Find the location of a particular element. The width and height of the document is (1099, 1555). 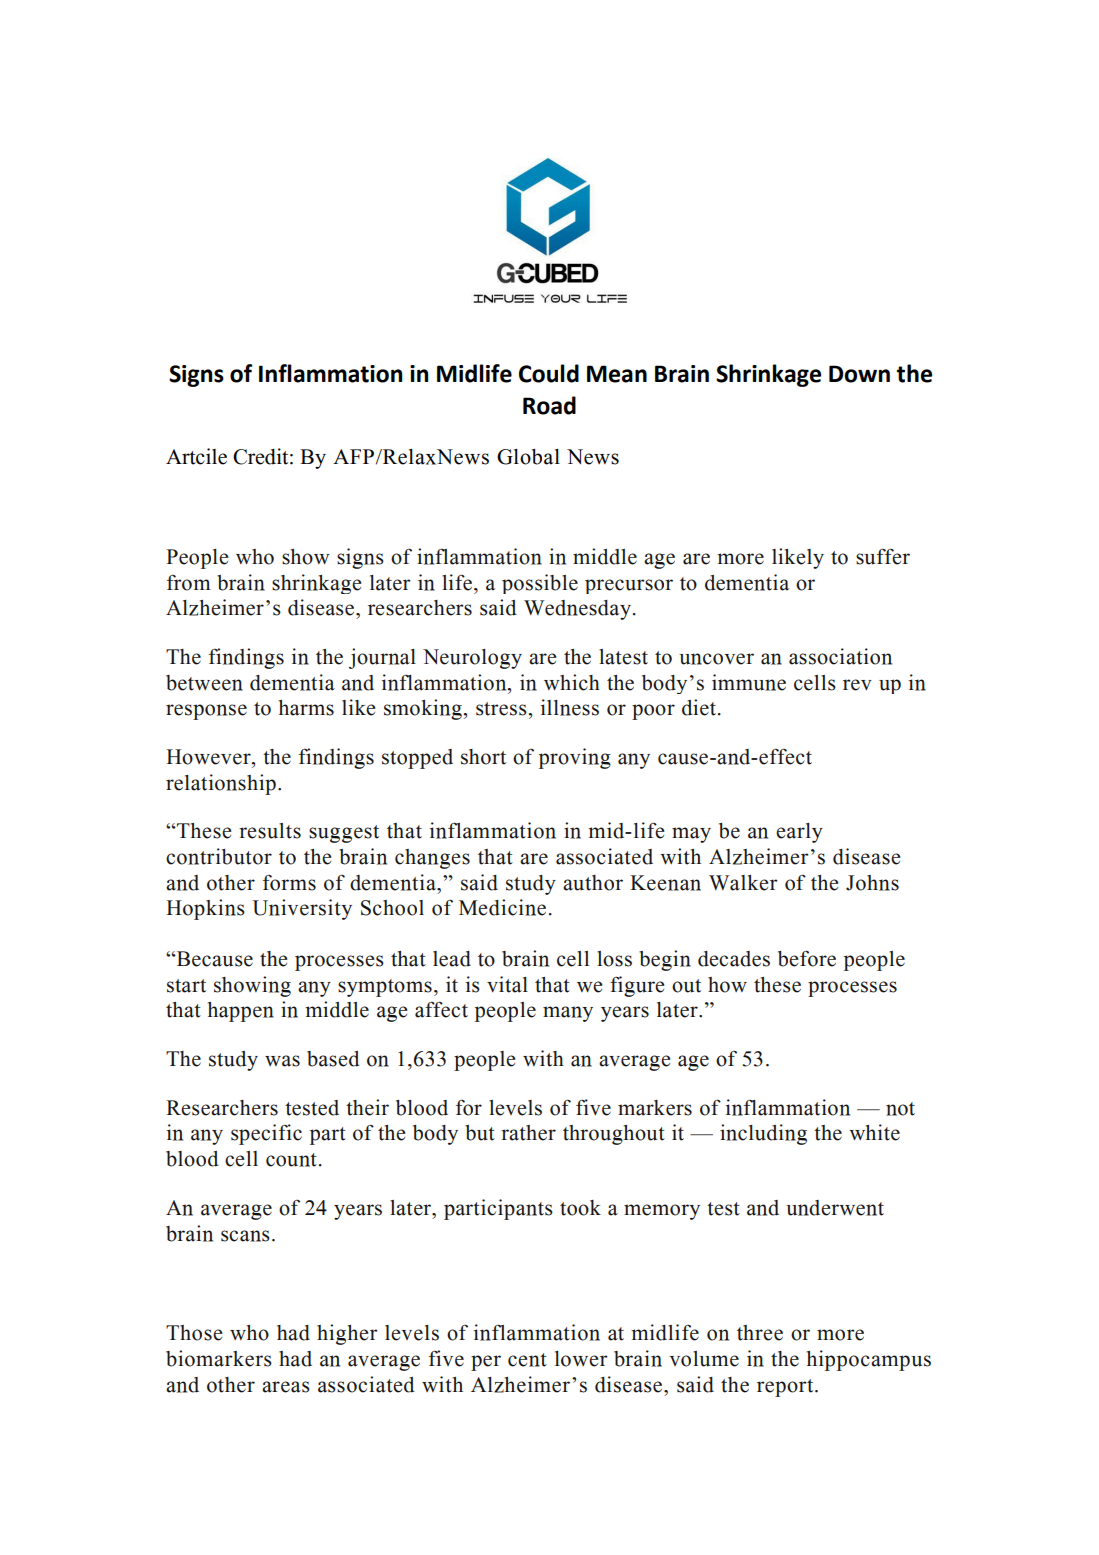

Down is located at coordinates (859, 374).
